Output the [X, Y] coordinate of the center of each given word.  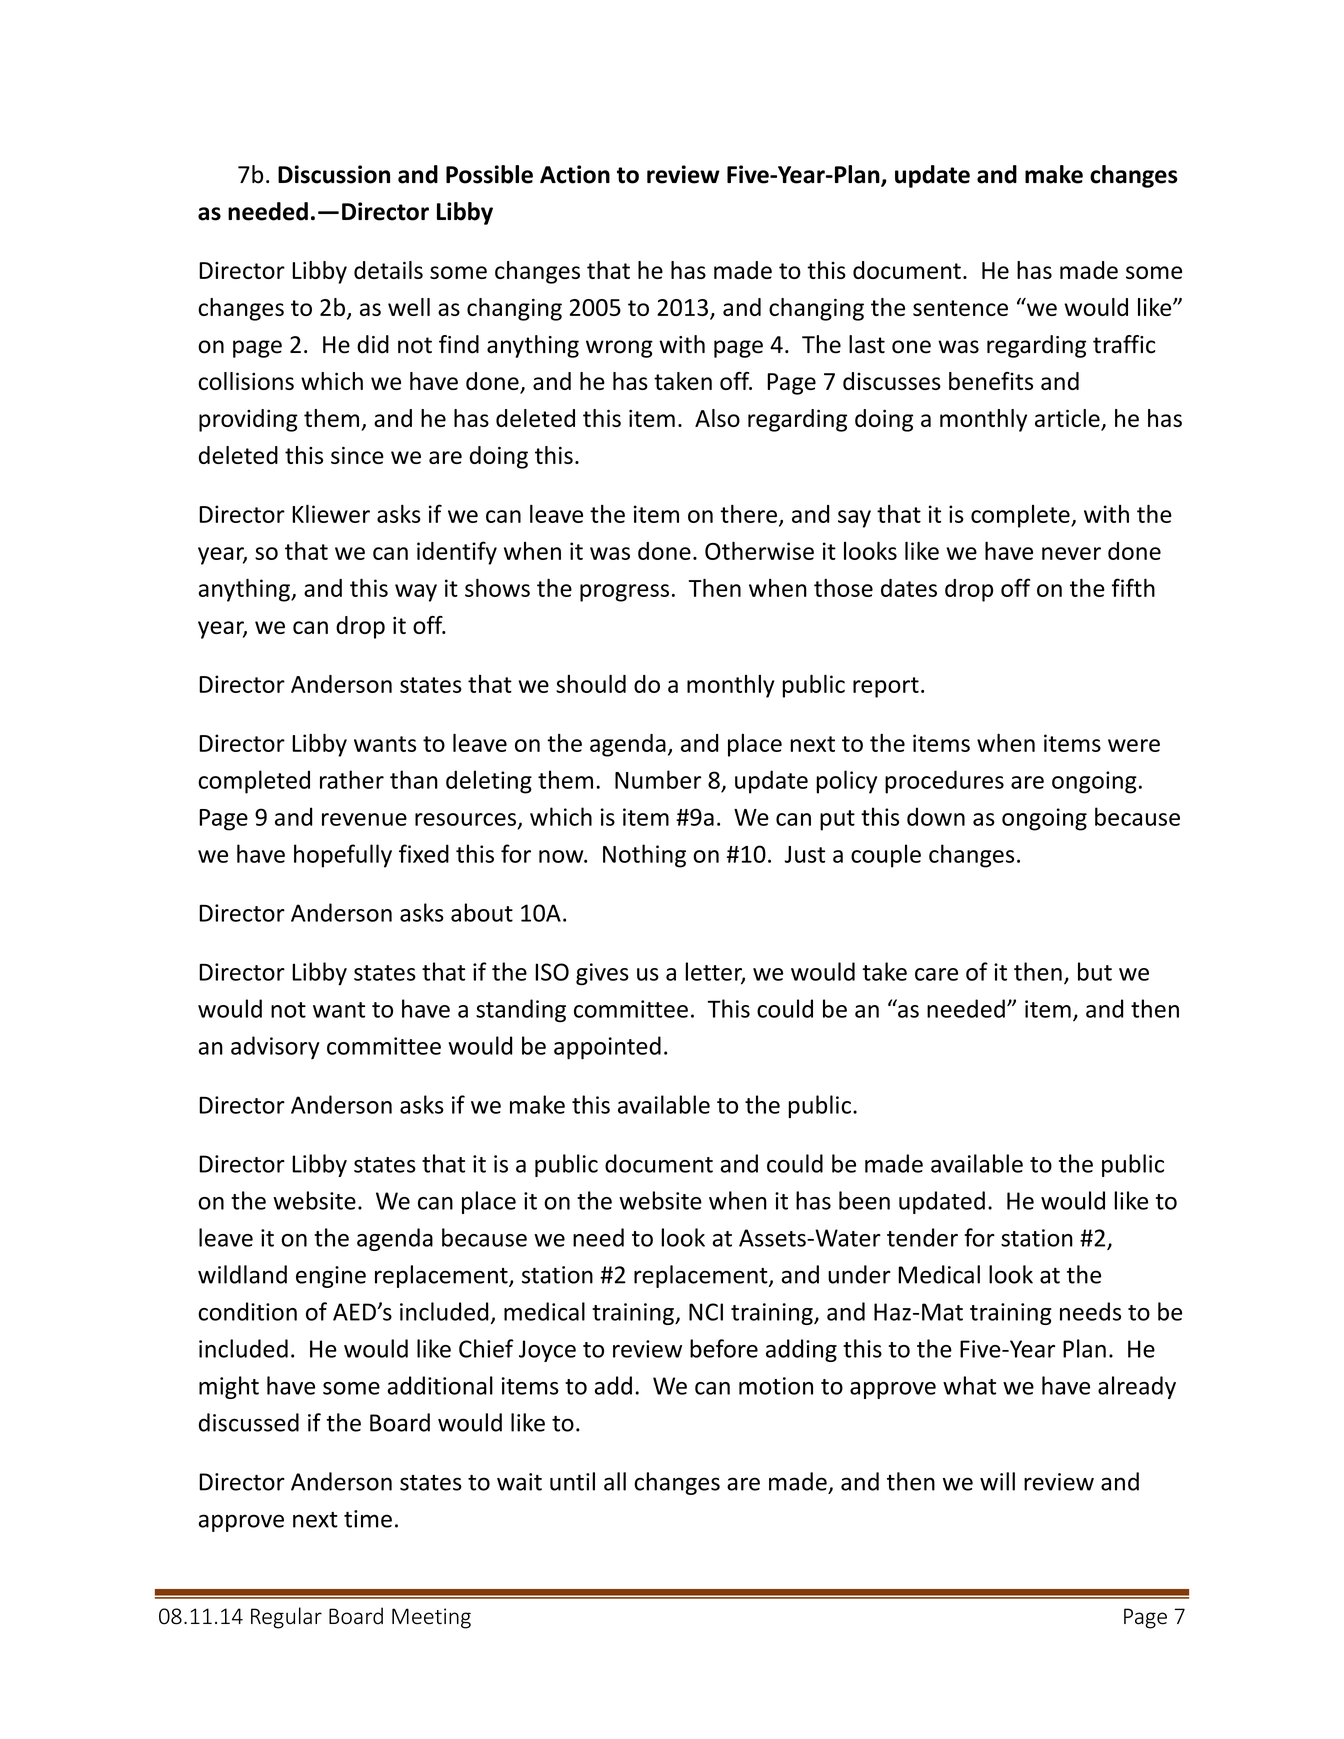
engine [331, 1277]
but [1095, 971]
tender [922, 1237]
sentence [960, 308]
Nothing [644, 856]
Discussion [334, 174]
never [1071, 553]
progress [624, 593]
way [416, 593]
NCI [706, 1312]
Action [575, 174]
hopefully [343, 856]
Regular [286, 1618]
